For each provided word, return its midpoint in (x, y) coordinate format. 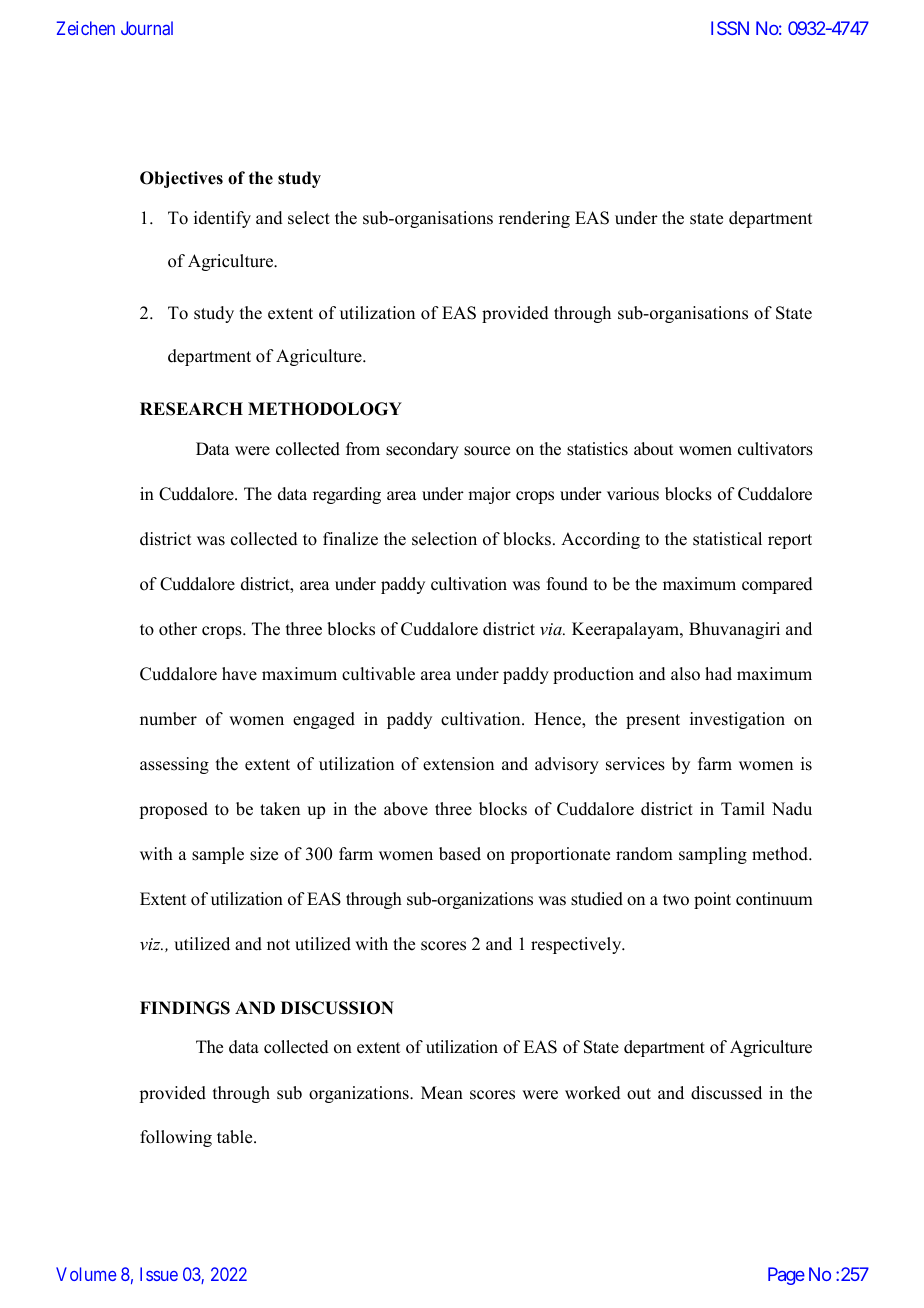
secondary (422, 450)
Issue (159, 1274)
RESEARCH (191, 409)
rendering (534, 219)
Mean (442, 1093)
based (460, 854)
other (178, 629)
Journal (147, 28)
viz (151, 944)
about (653, 449)
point (712, 900)
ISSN (730, 28)
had (718, 674)
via (552, 629)
